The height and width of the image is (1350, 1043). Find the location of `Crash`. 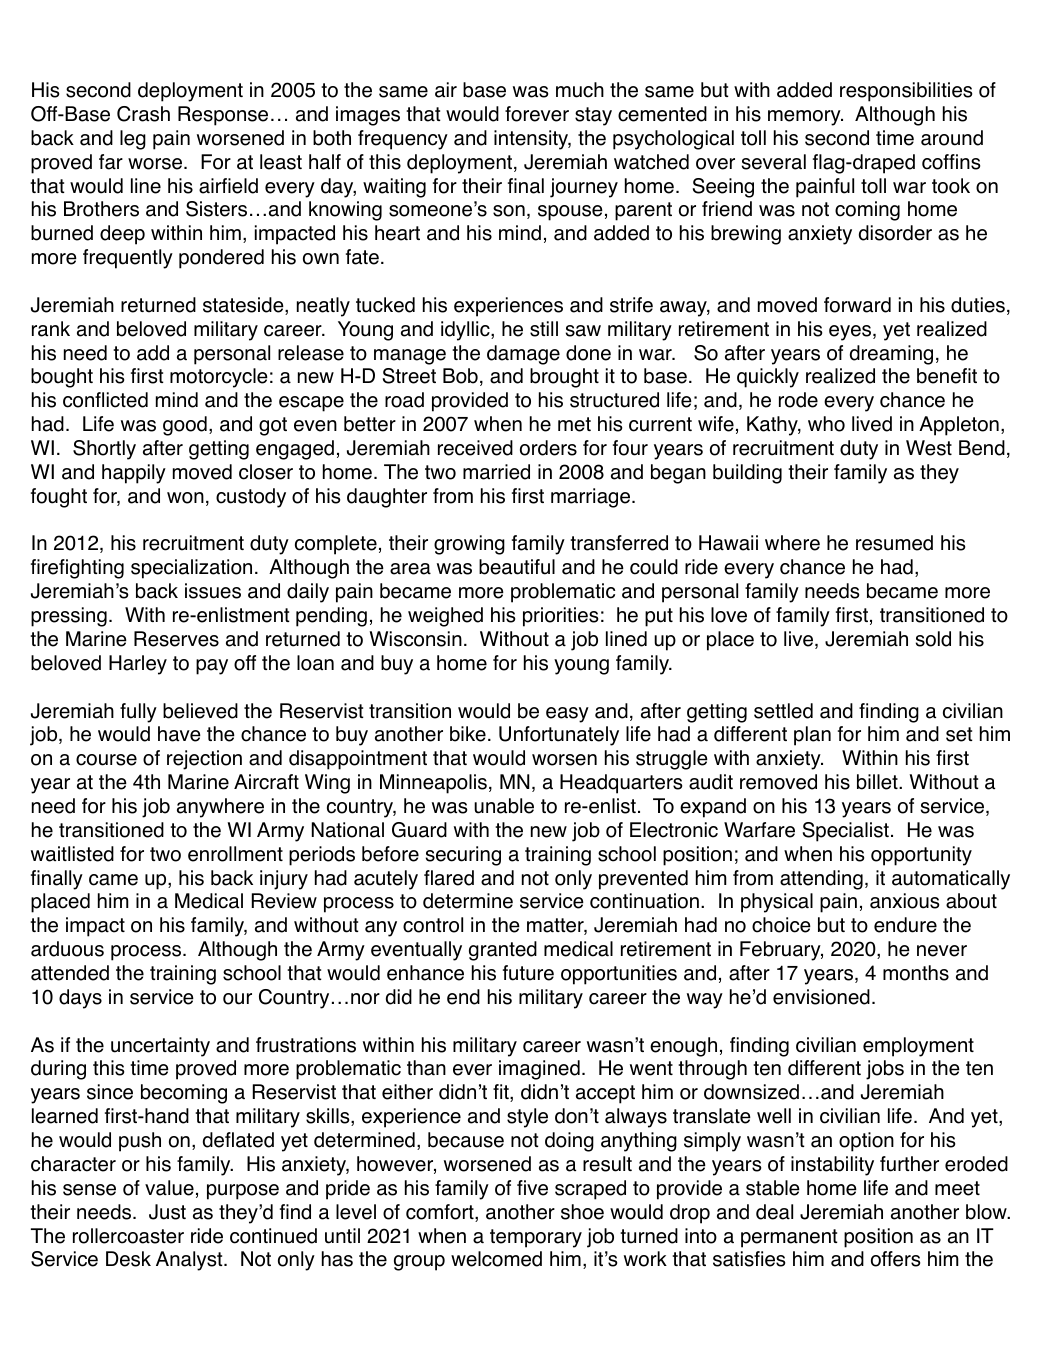

Crash is located at coordinates (143, 114).
